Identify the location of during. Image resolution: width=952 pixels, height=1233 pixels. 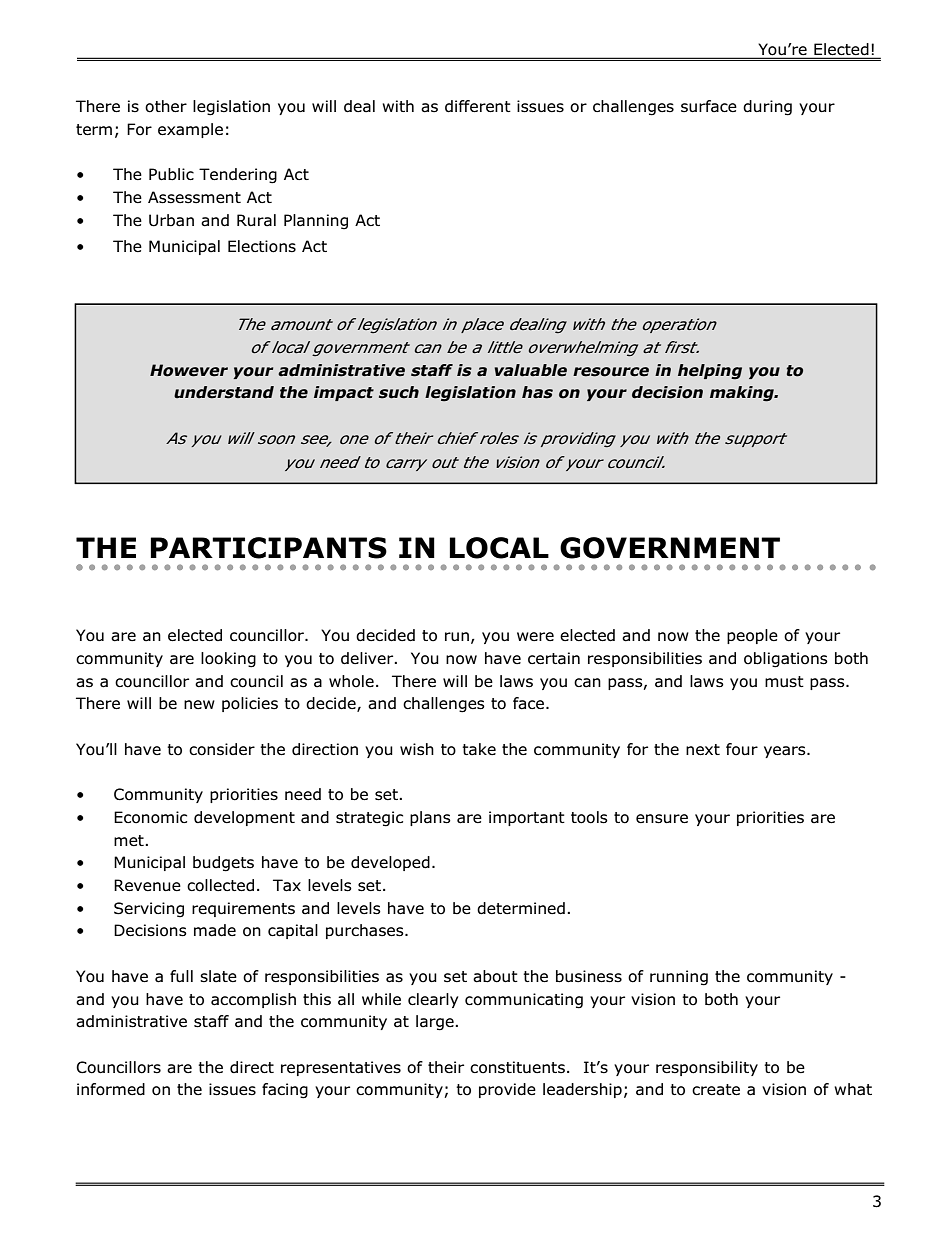
(767, 108).
